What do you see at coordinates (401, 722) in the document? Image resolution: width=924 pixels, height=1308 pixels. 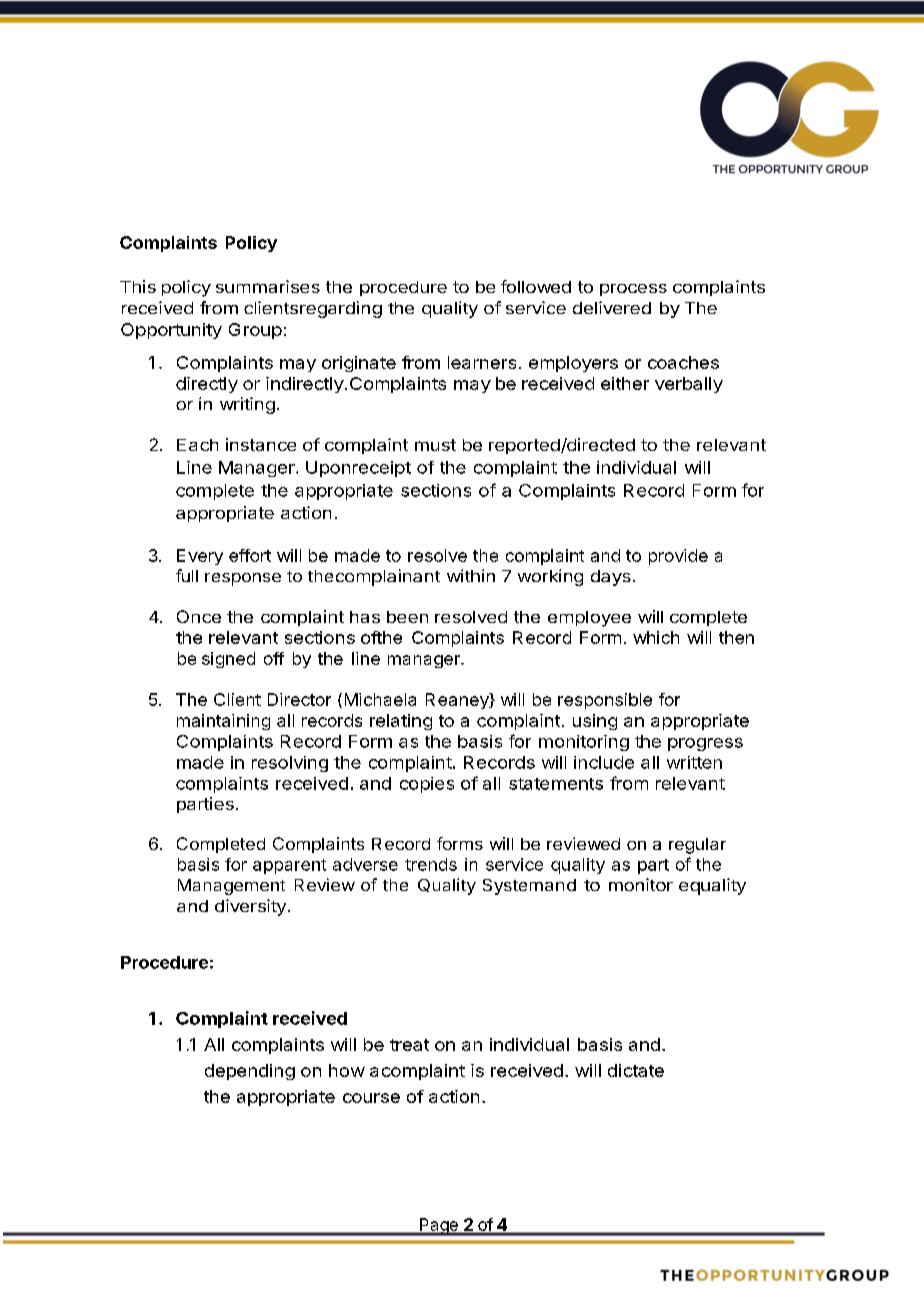 I see `relating` at bounding box center [401, 722].
